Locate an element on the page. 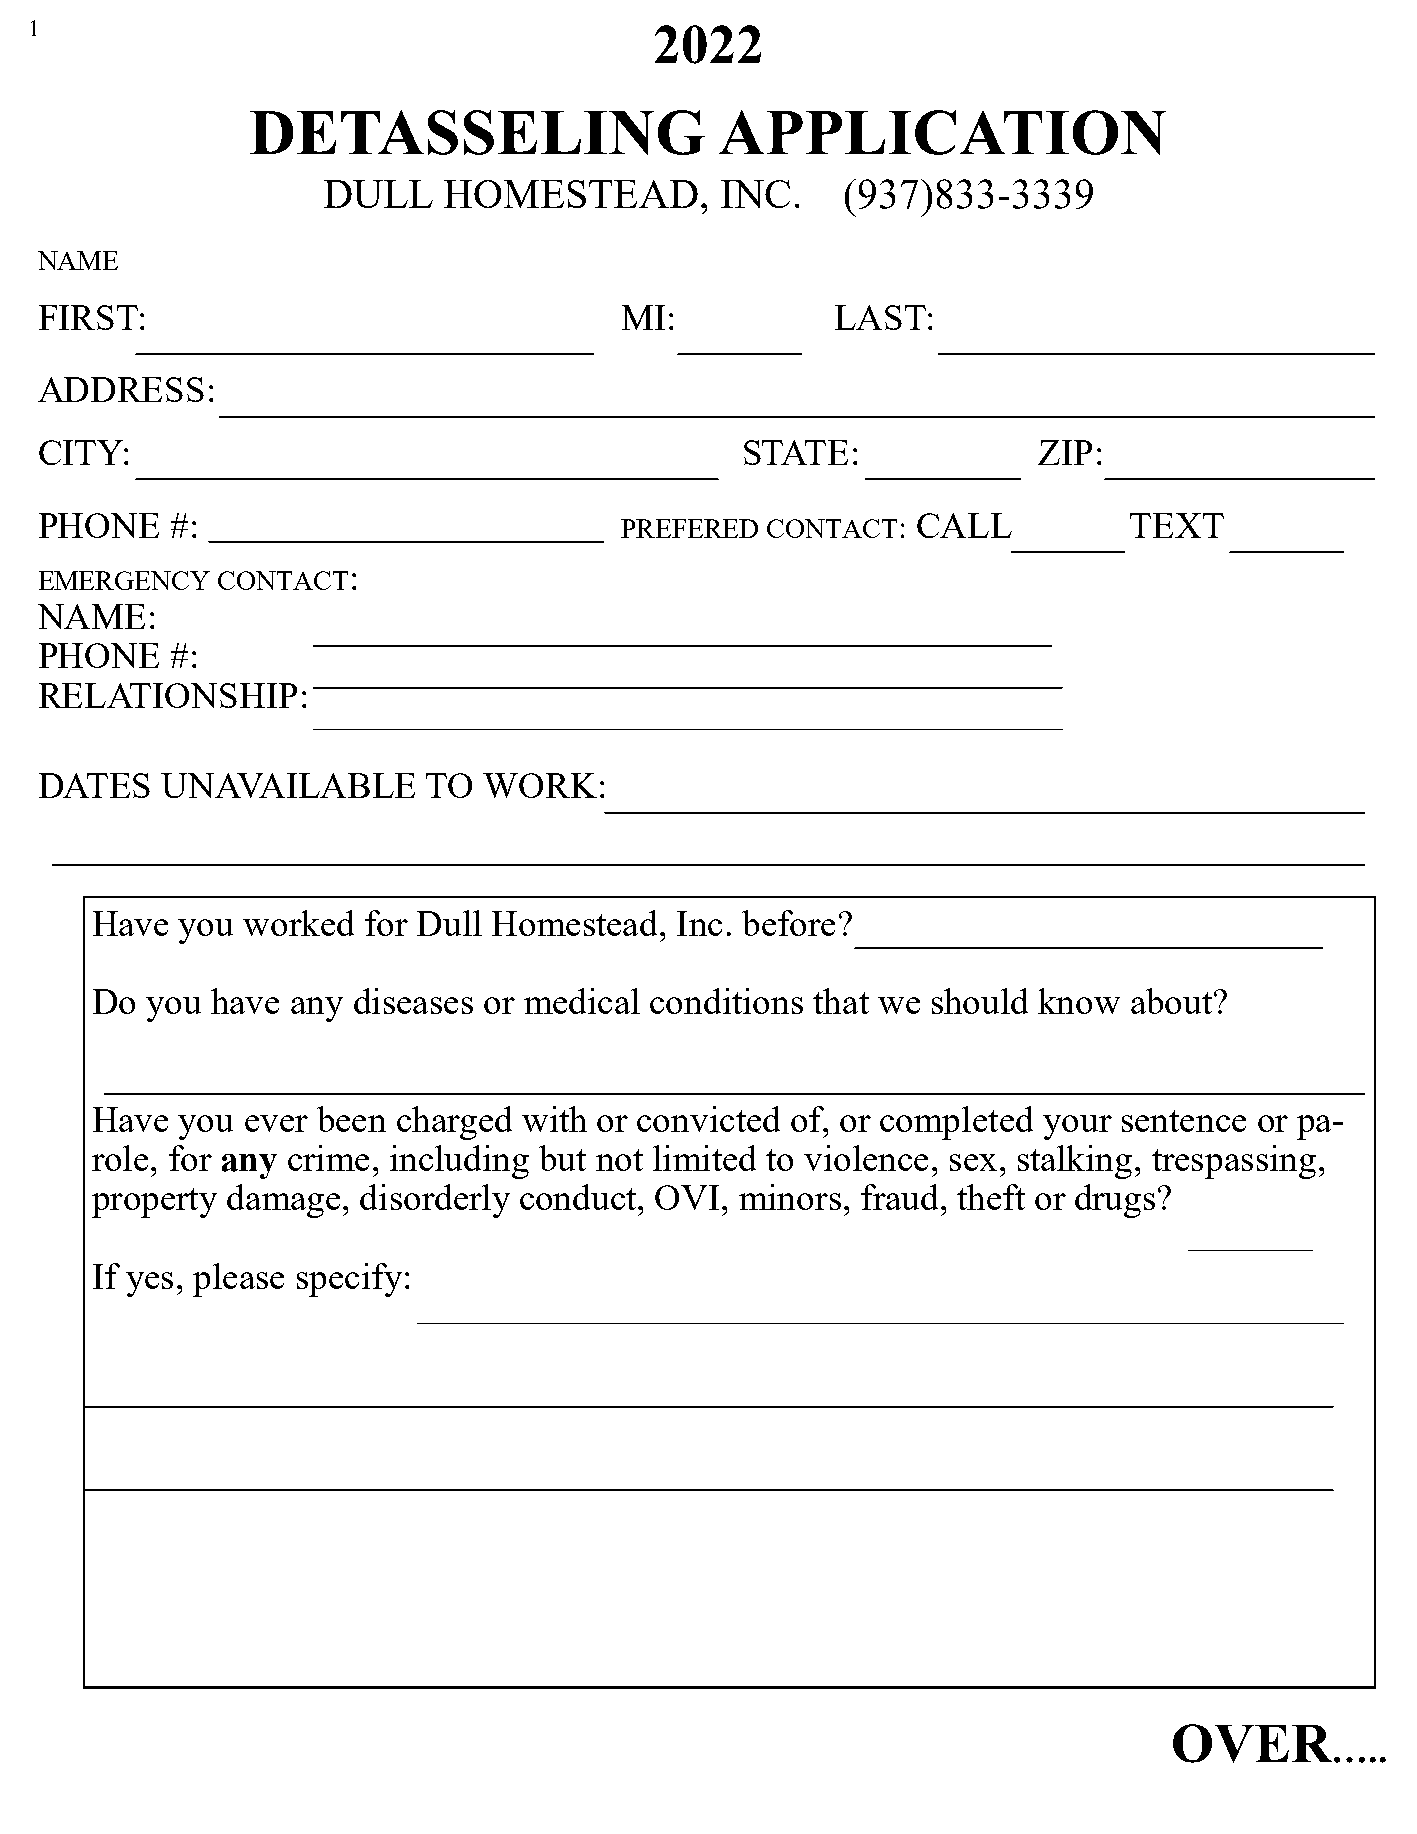  TEXT is located at coordinates (1177, 525).
